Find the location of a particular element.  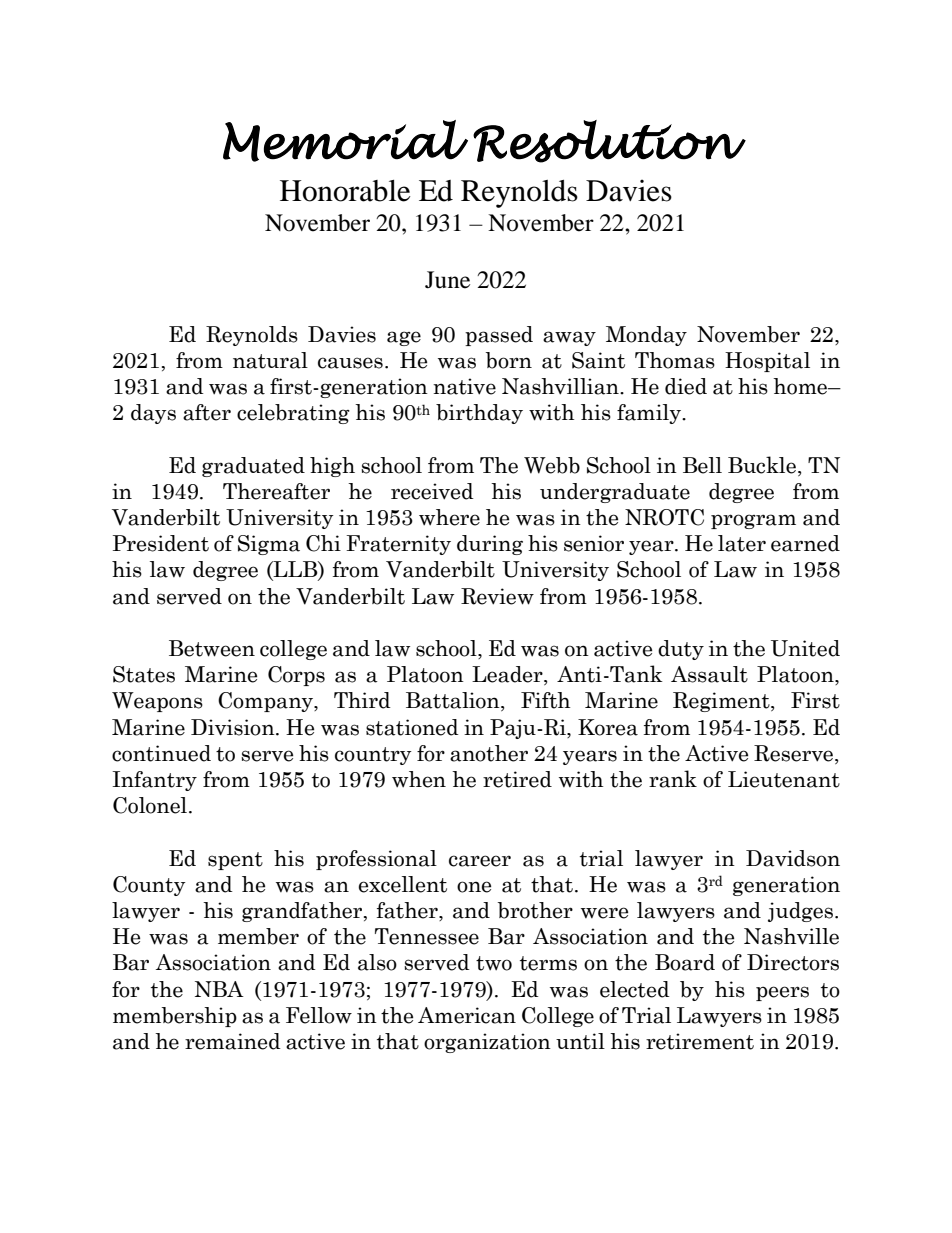

American is located at coordinates (467, 1015).
